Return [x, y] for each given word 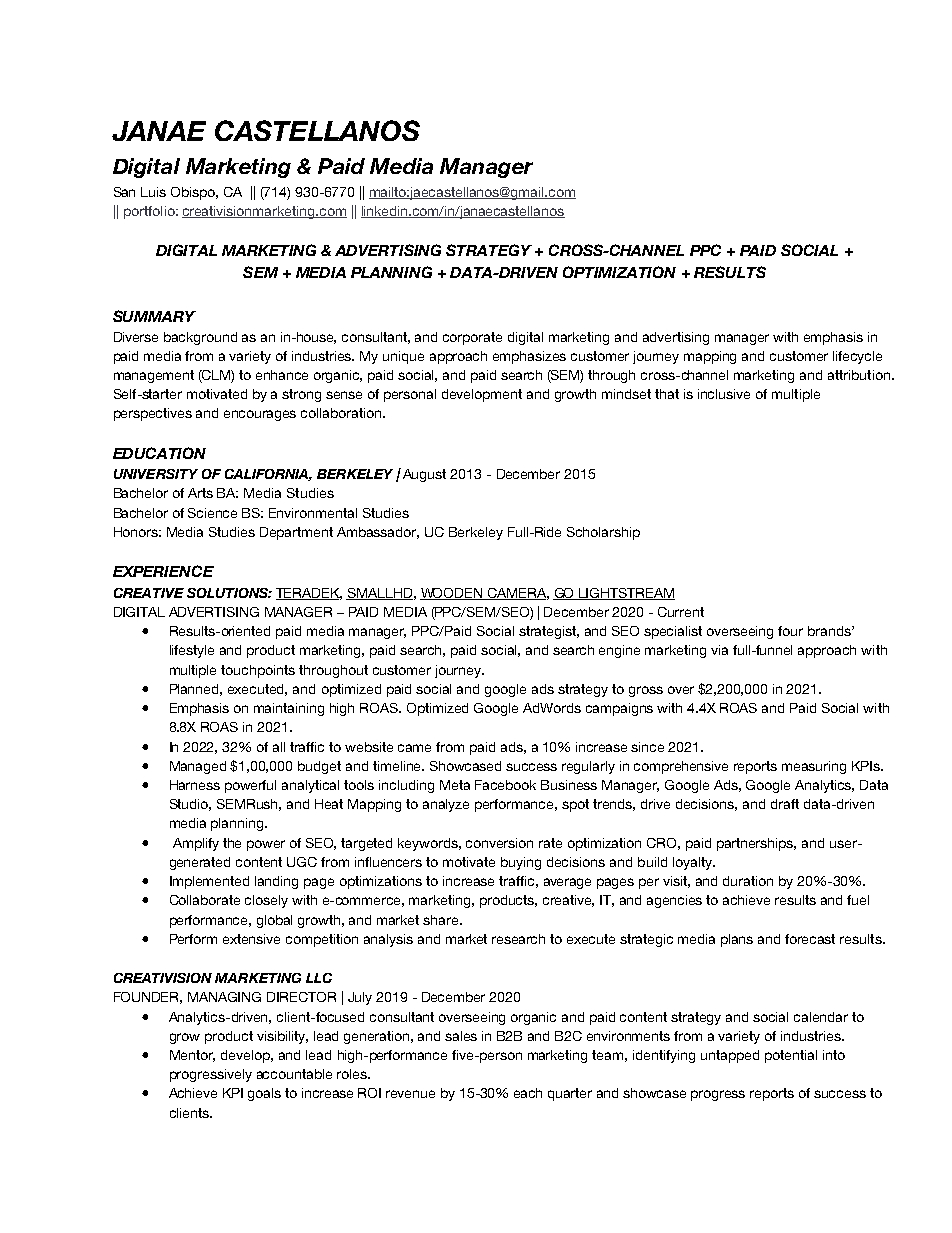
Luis [153, 192]
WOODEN [452, 594]
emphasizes [529, 357]
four [790, 631]
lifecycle [857, 357]
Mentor [192, 1056]
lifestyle [192, 651]
